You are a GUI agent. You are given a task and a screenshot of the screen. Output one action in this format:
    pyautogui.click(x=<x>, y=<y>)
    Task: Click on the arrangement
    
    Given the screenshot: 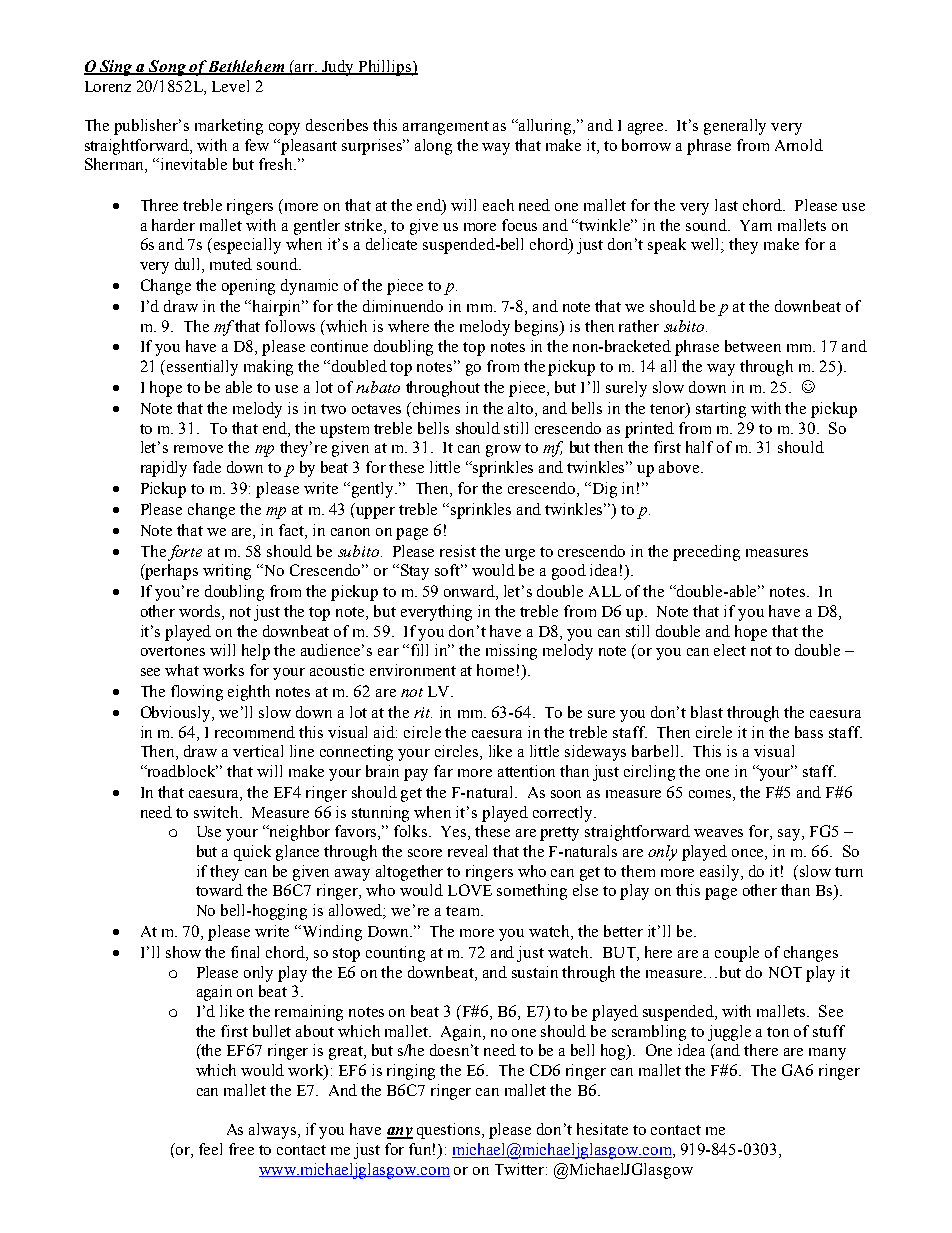 What is the action you would take?
    pyautogui.click(x=446, y=128)
